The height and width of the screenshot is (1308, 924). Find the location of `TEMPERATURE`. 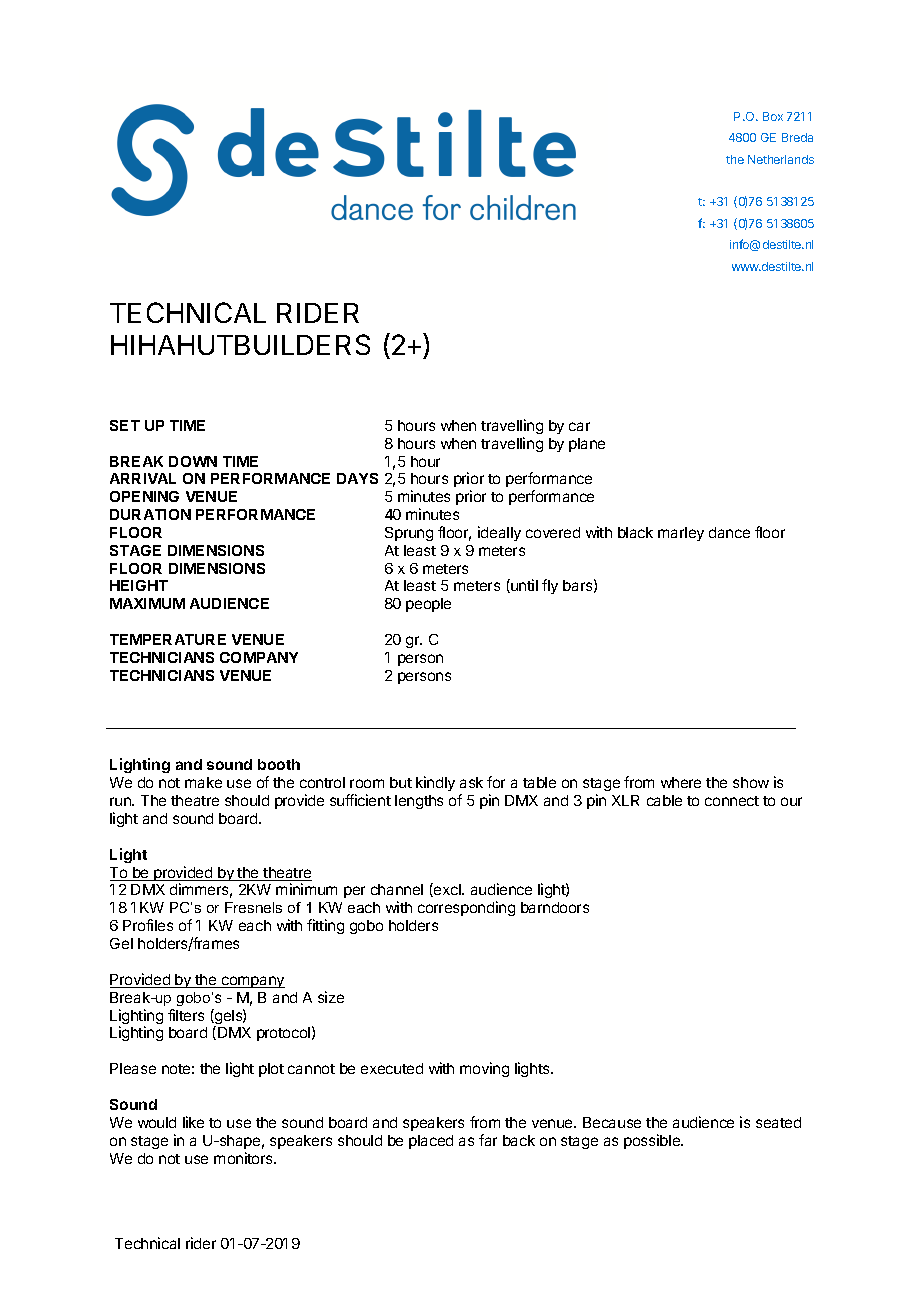

TEMPERATURE is located at coordinates (168, 639).
